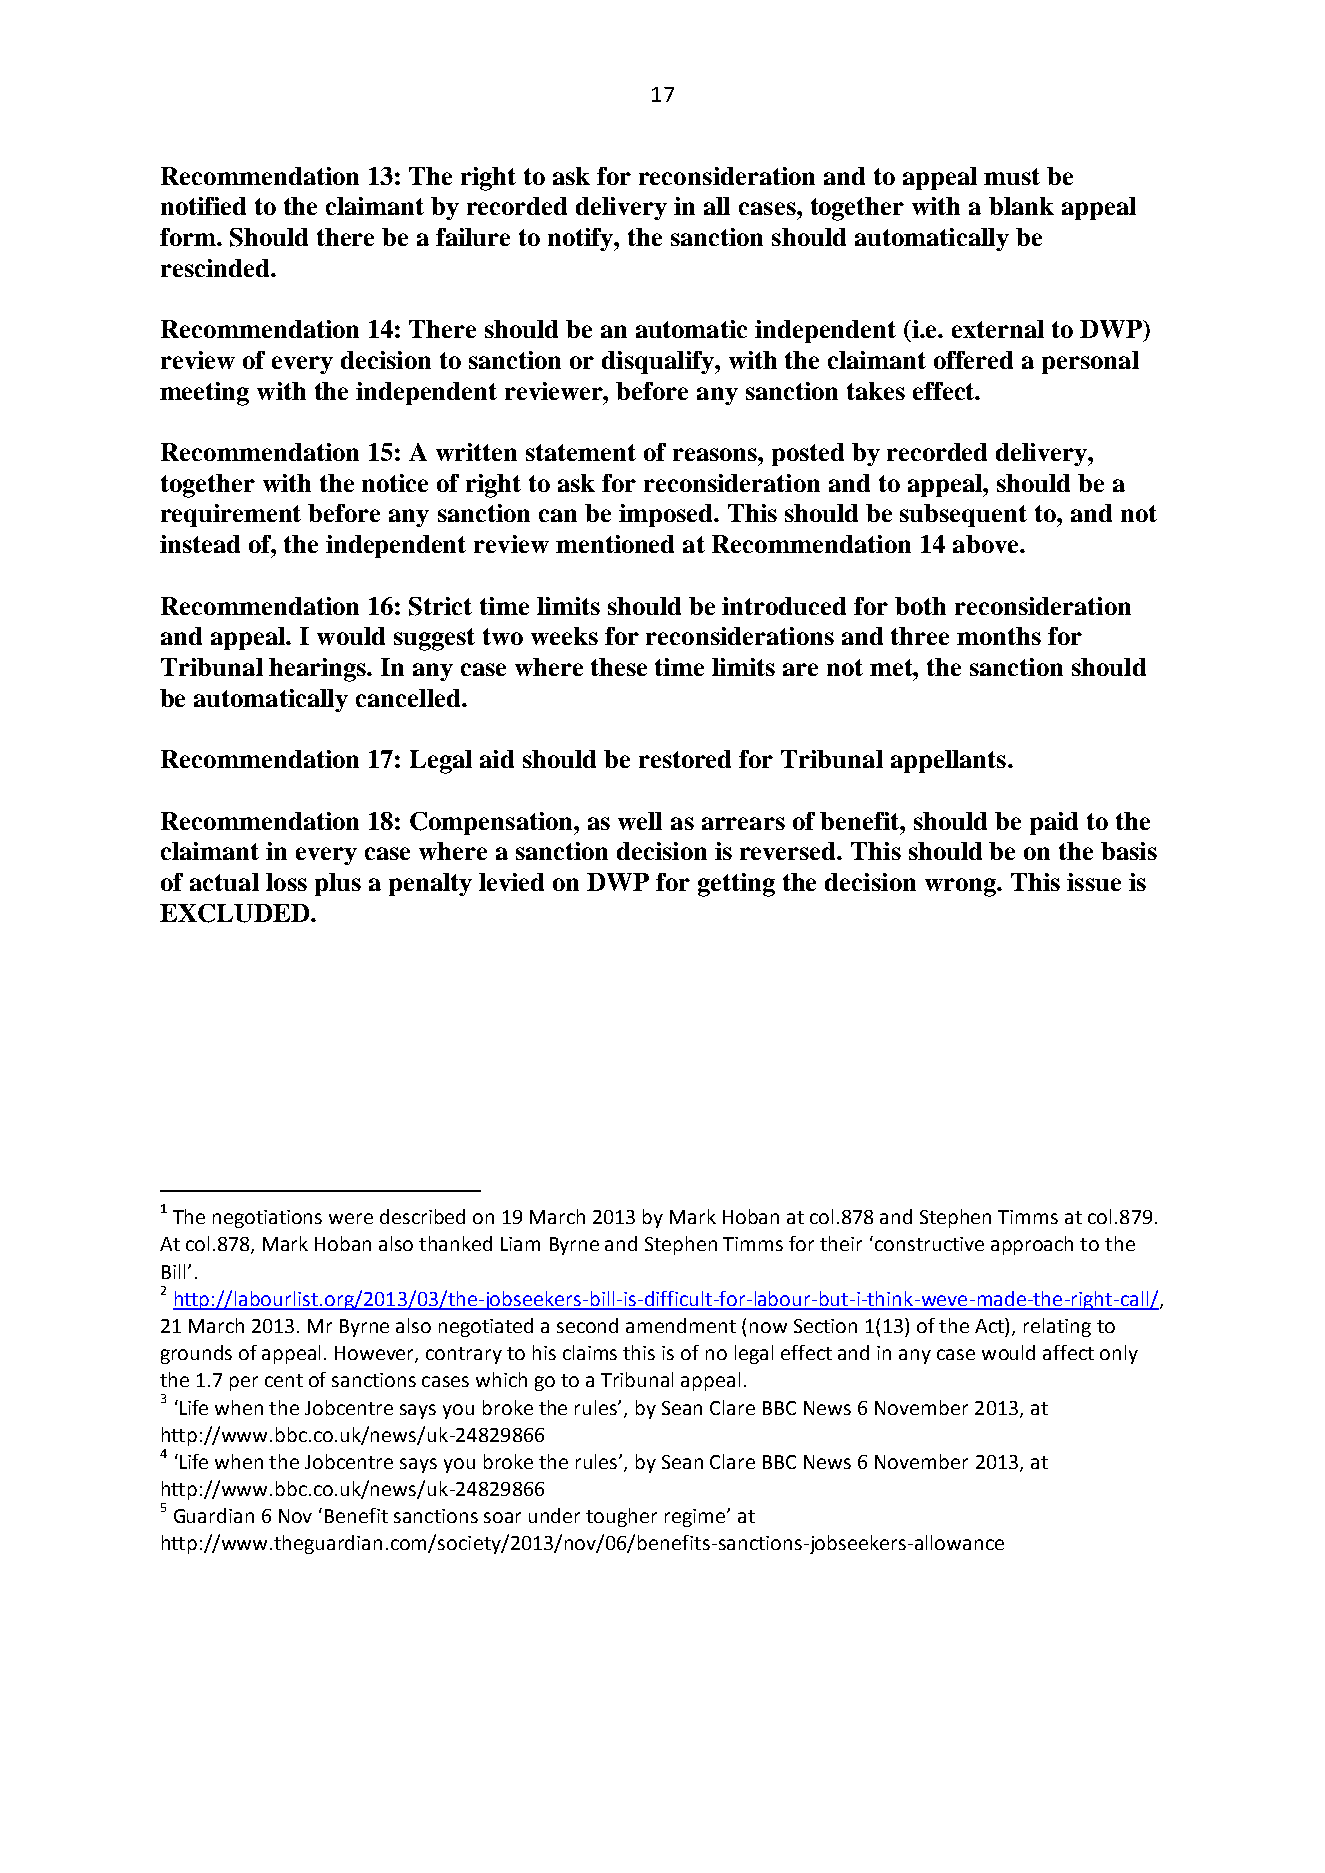  Describe the element at coordinates (1068, 1352) in the screenshot. I see `affect` at that location.
